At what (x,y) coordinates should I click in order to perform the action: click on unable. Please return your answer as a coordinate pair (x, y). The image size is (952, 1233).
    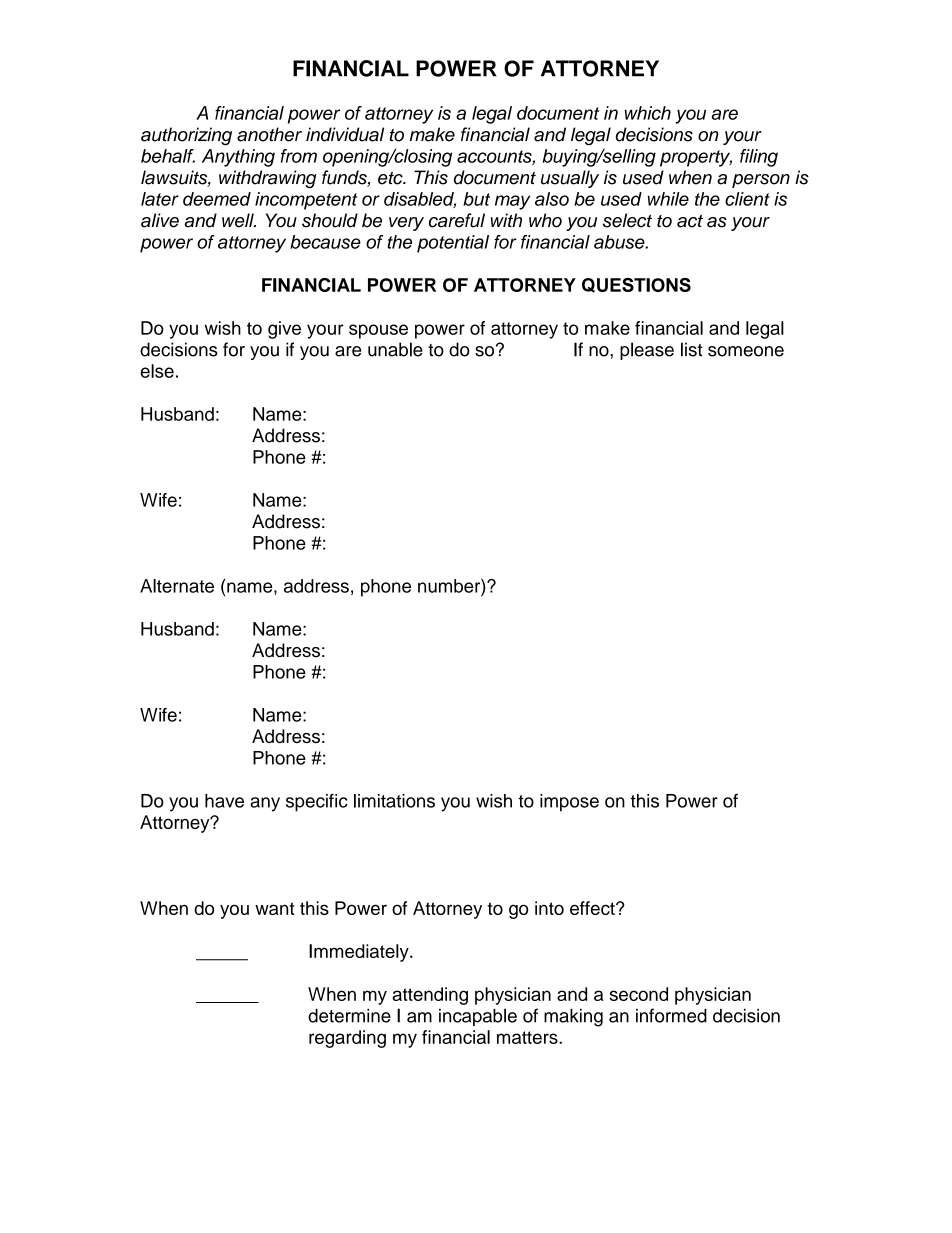
    Looking at the image, I should click on (395, 349).
